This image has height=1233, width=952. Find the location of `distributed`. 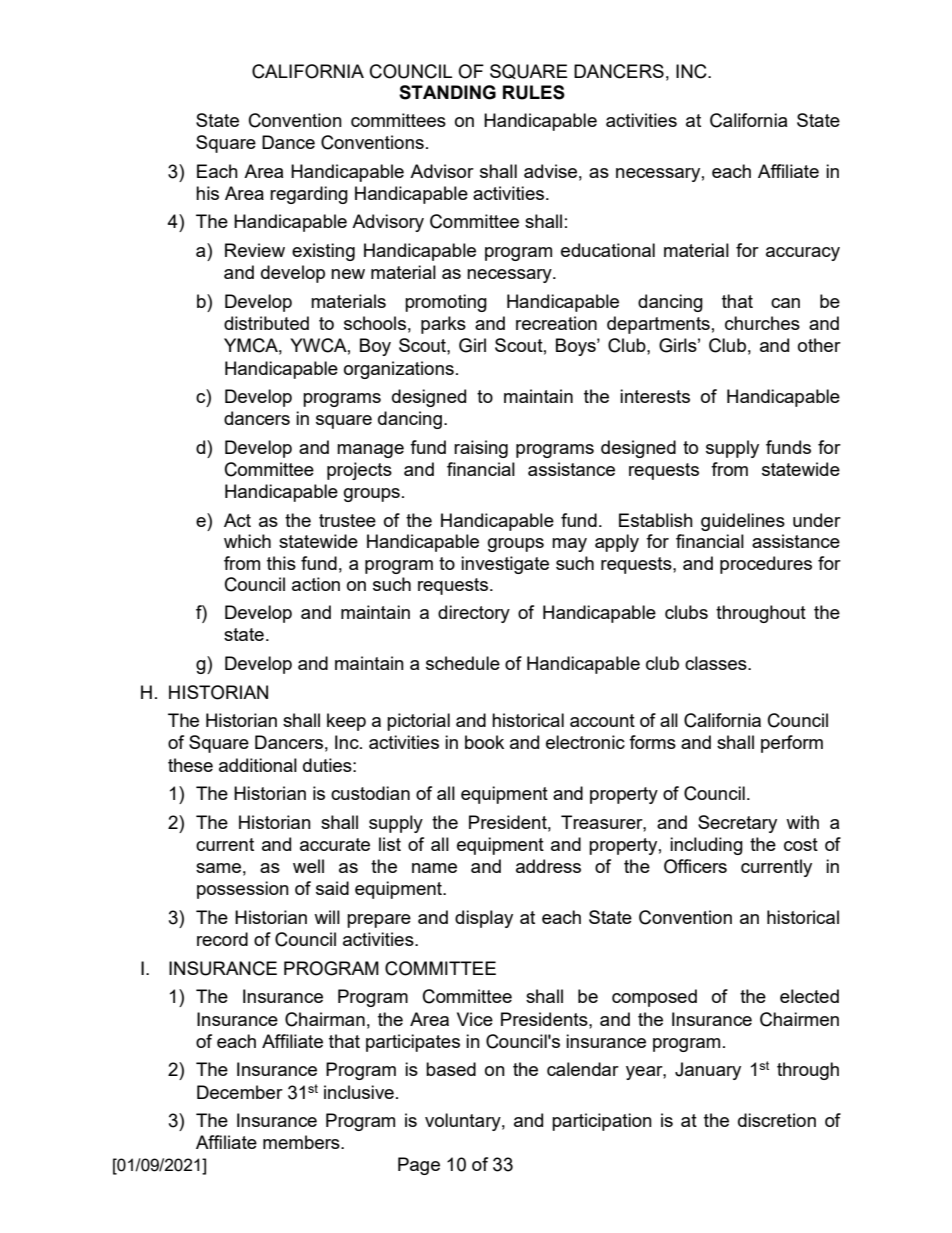

distributed is located at coordinates (266, 323).
